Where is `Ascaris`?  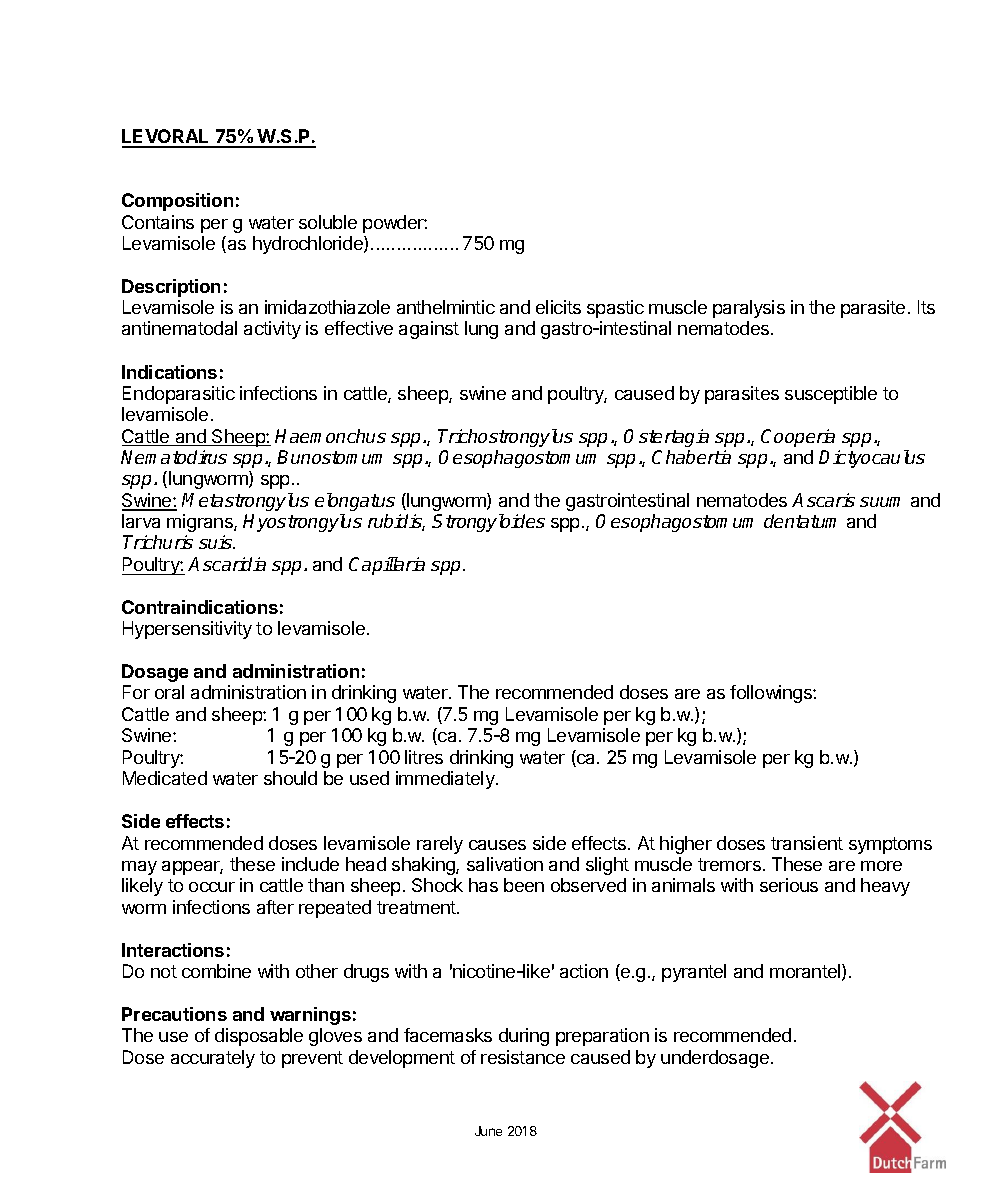
Ascaris is located at coordinates (823, 500).
